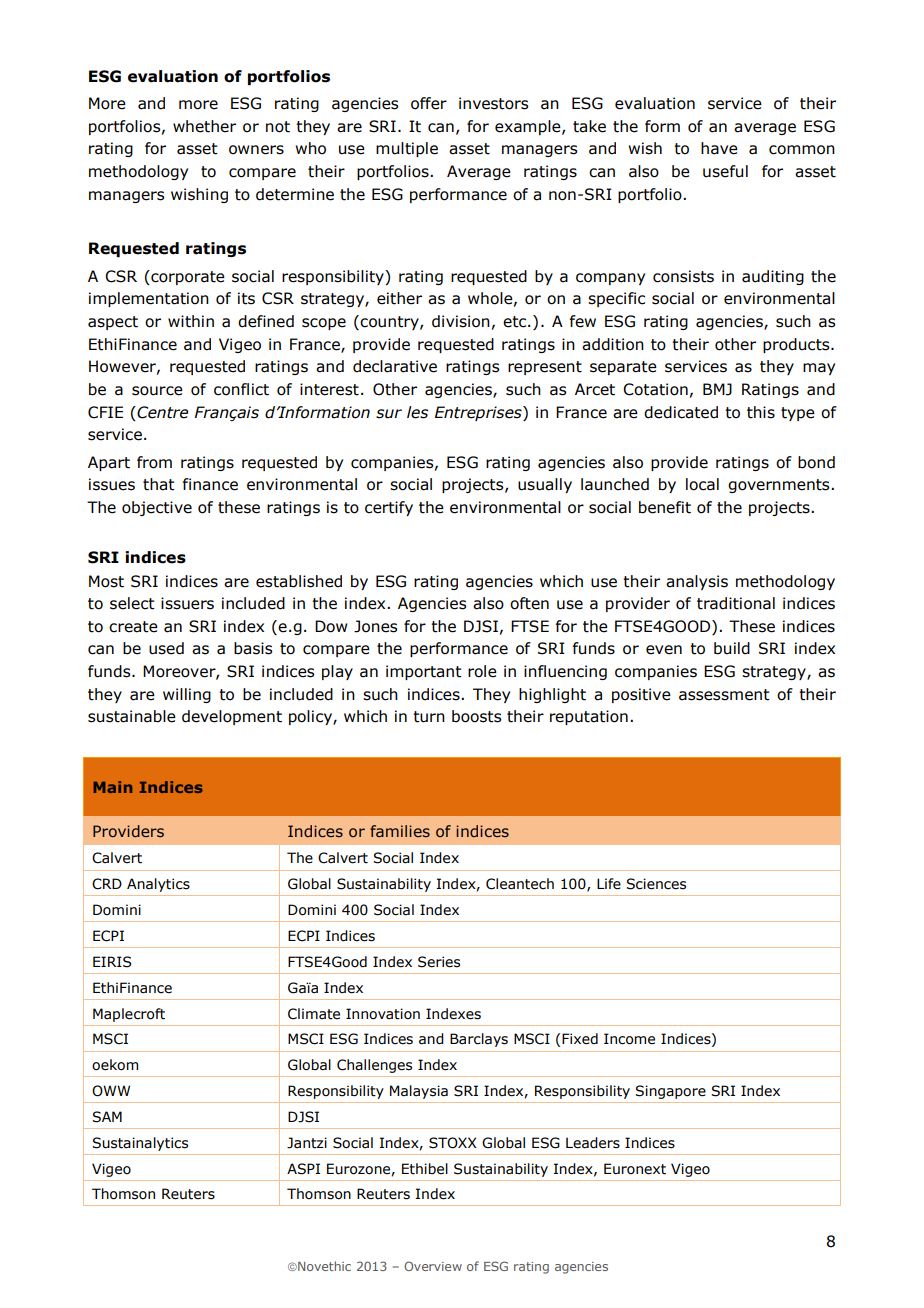 This screenshot has height=1308, width=924. What do you see at coordinates (204, 126) in the screenshot?
I see `whether` at bounding box center [204, 126].
